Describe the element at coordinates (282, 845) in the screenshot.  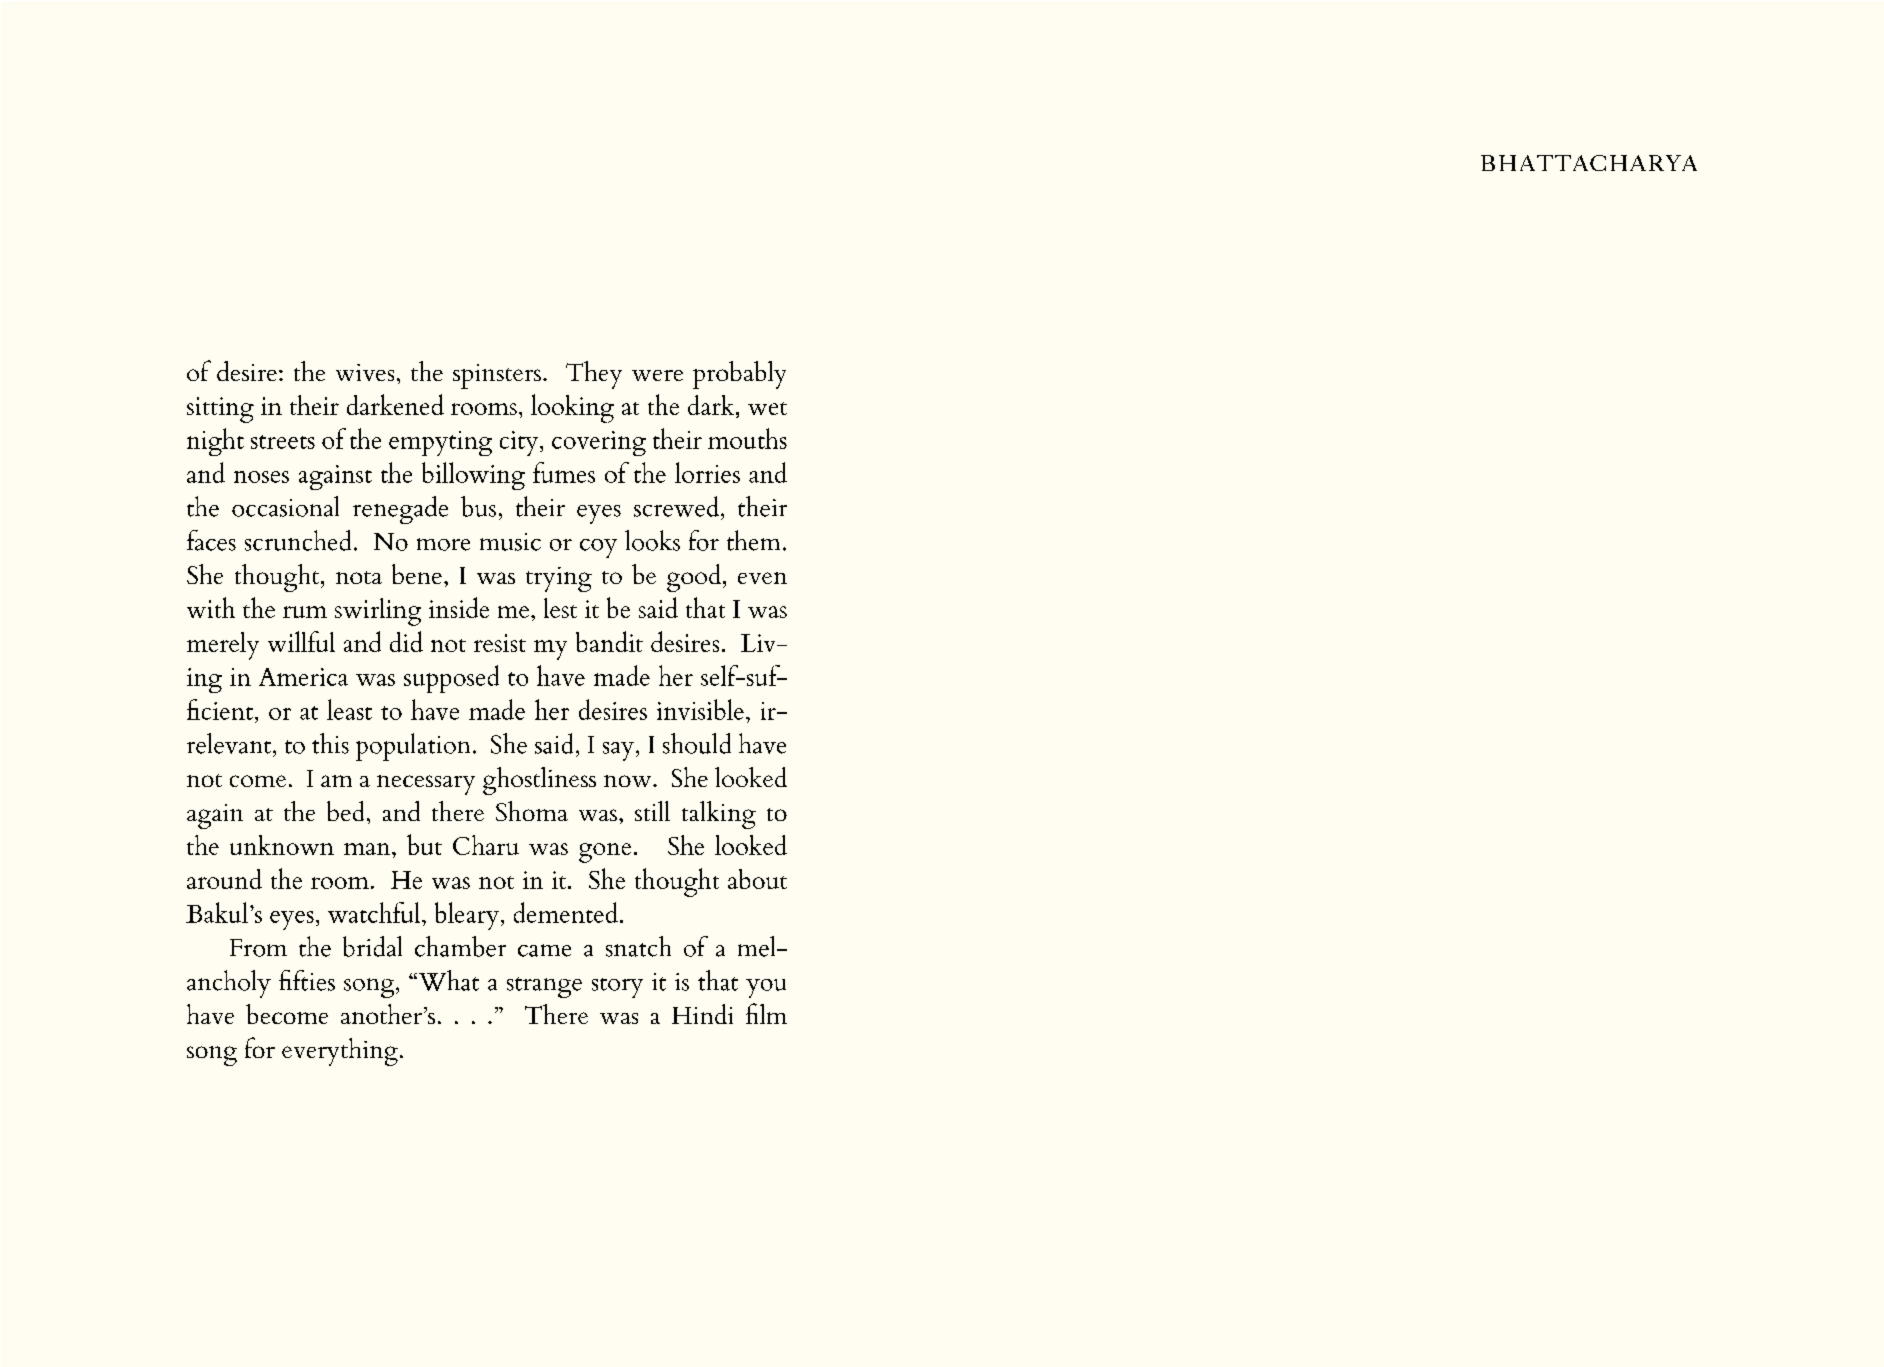
I see `unknown` at that location.
